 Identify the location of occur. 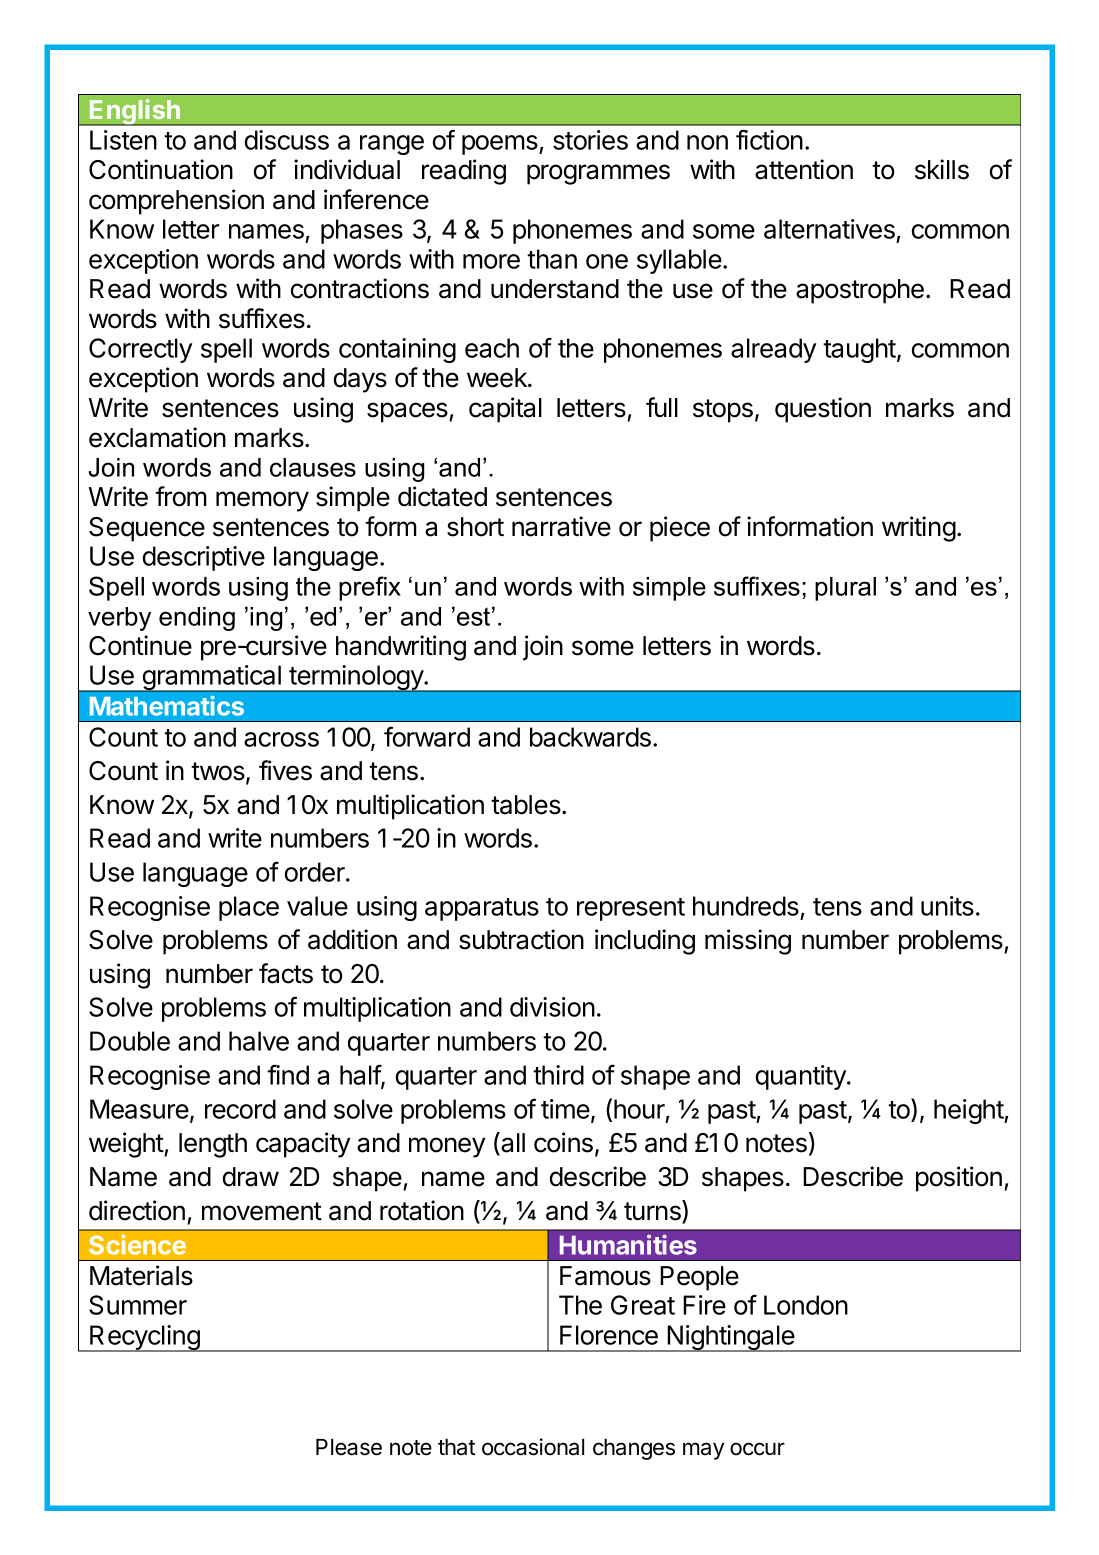
(757, 1449).
